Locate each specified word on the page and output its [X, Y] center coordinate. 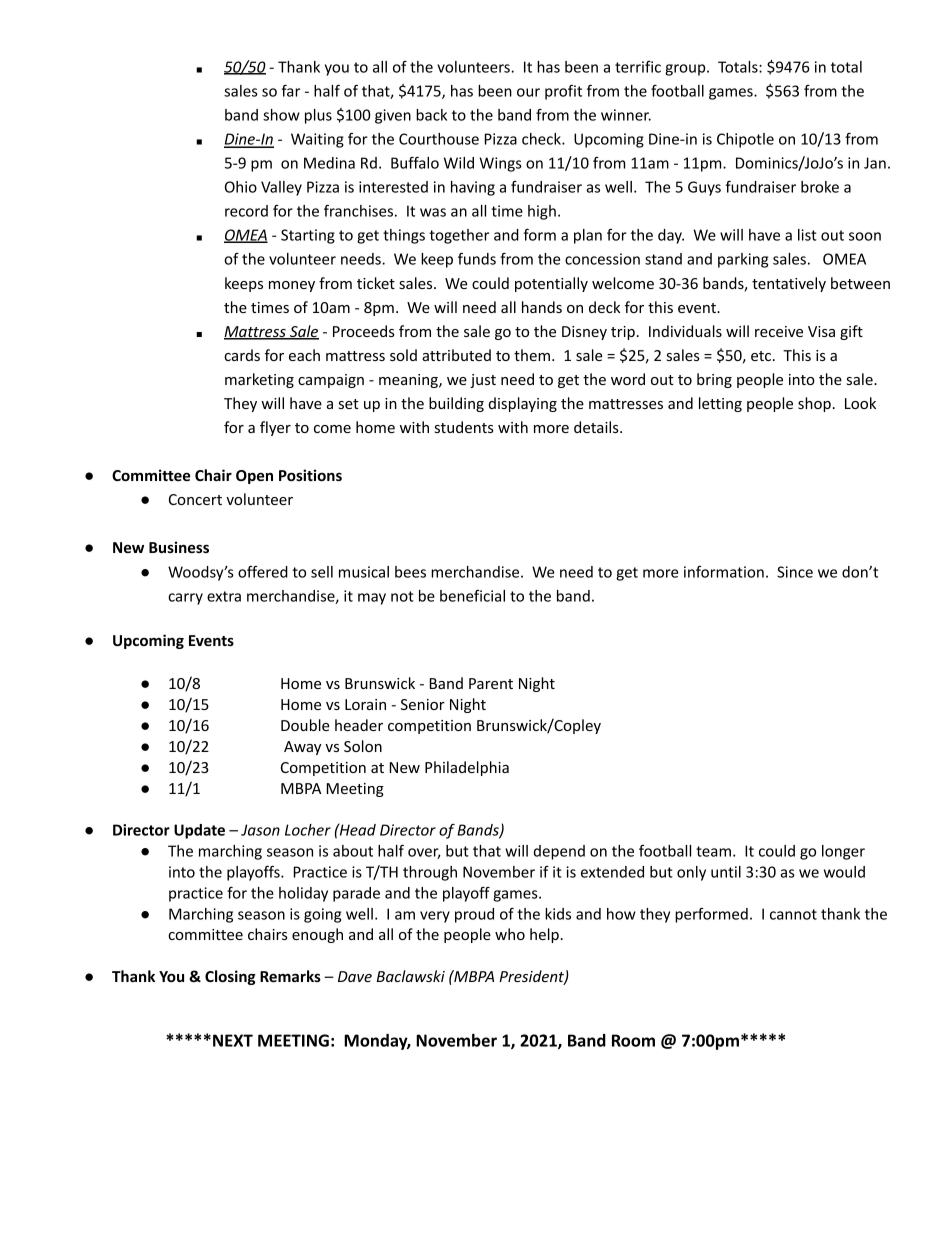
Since [795, 572]
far [290, 91]
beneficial [472, 596]
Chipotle [745, 140]
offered [263, 572]
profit [563, 92]
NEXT [233, 1040]
